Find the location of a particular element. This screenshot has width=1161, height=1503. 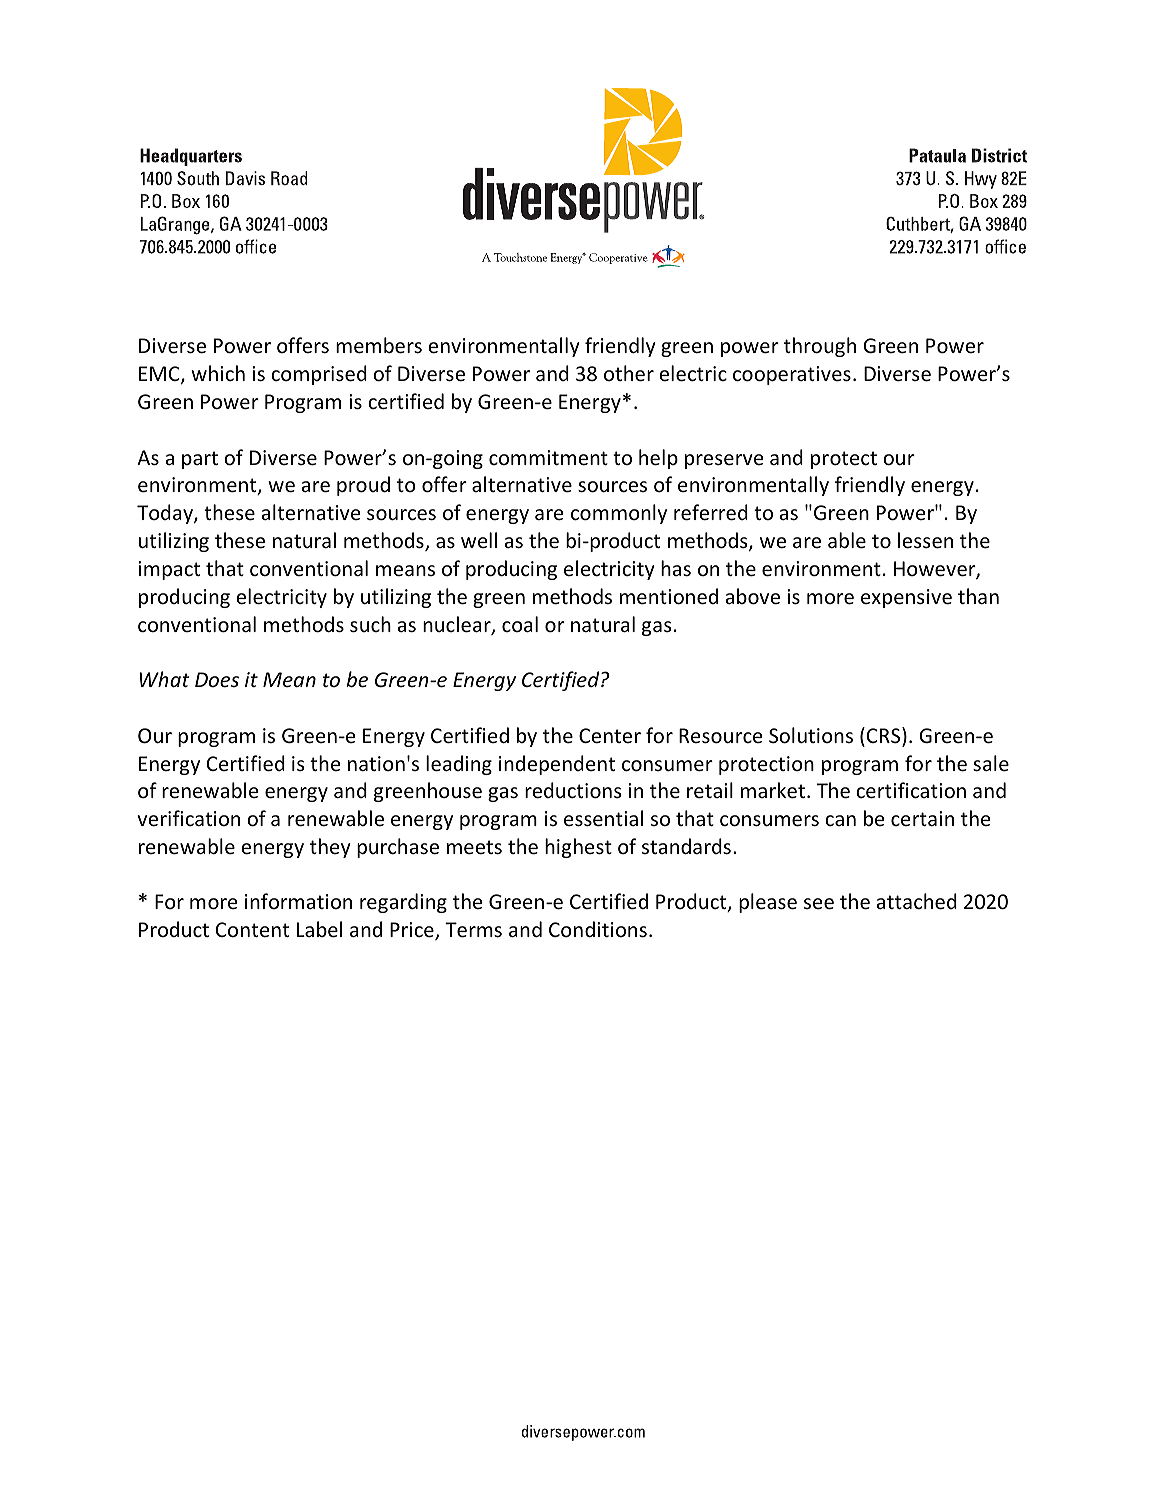

Center is located at coordinates (610, 736).
